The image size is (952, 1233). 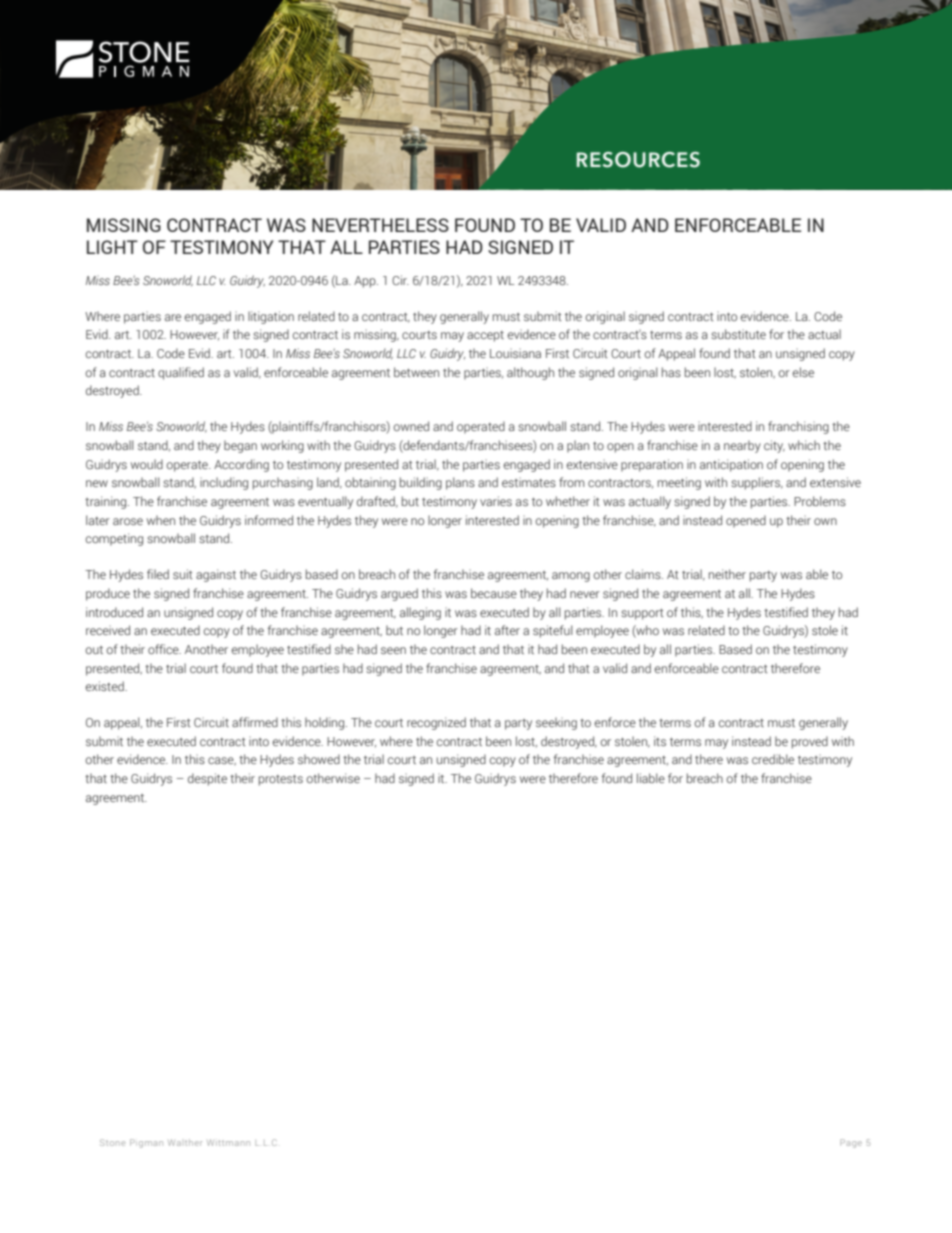 I want to click on neither, so click(x=727, y=574).
